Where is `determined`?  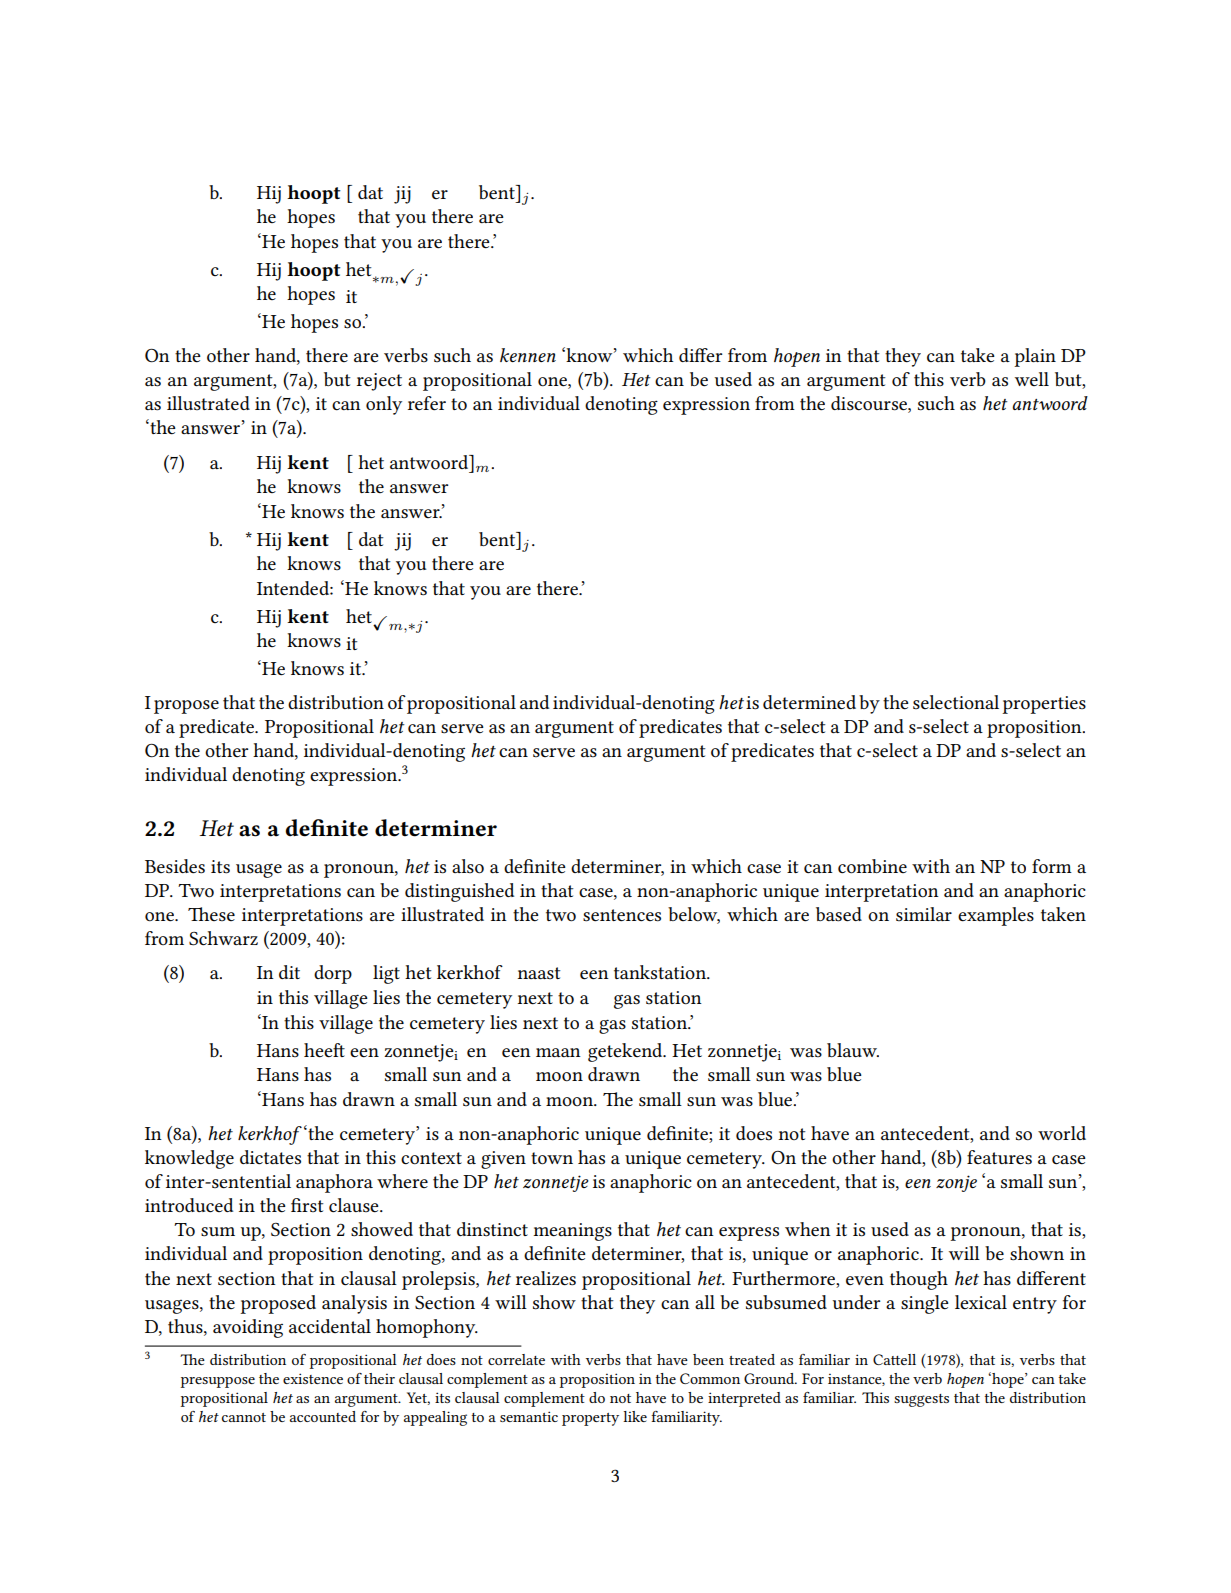 determined is located at coordinates (809, 702).
